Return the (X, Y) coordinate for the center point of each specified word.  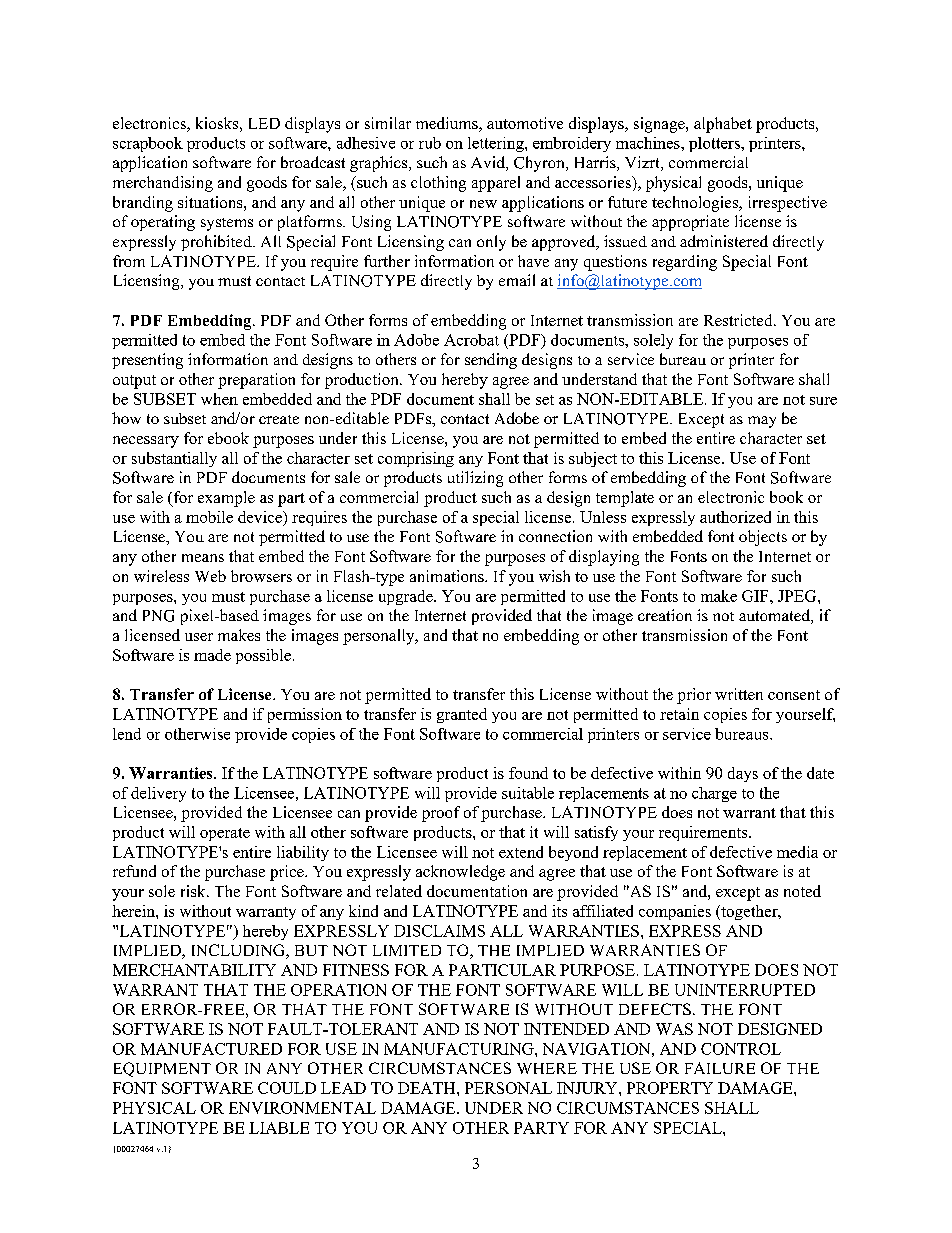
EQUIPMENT (162, 1069)
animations (448, 576)
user (199, 637)
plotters (715, 144)
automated (775, 616)
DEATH (428, 1088)
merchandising (163, 184)
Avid (489, 163)
